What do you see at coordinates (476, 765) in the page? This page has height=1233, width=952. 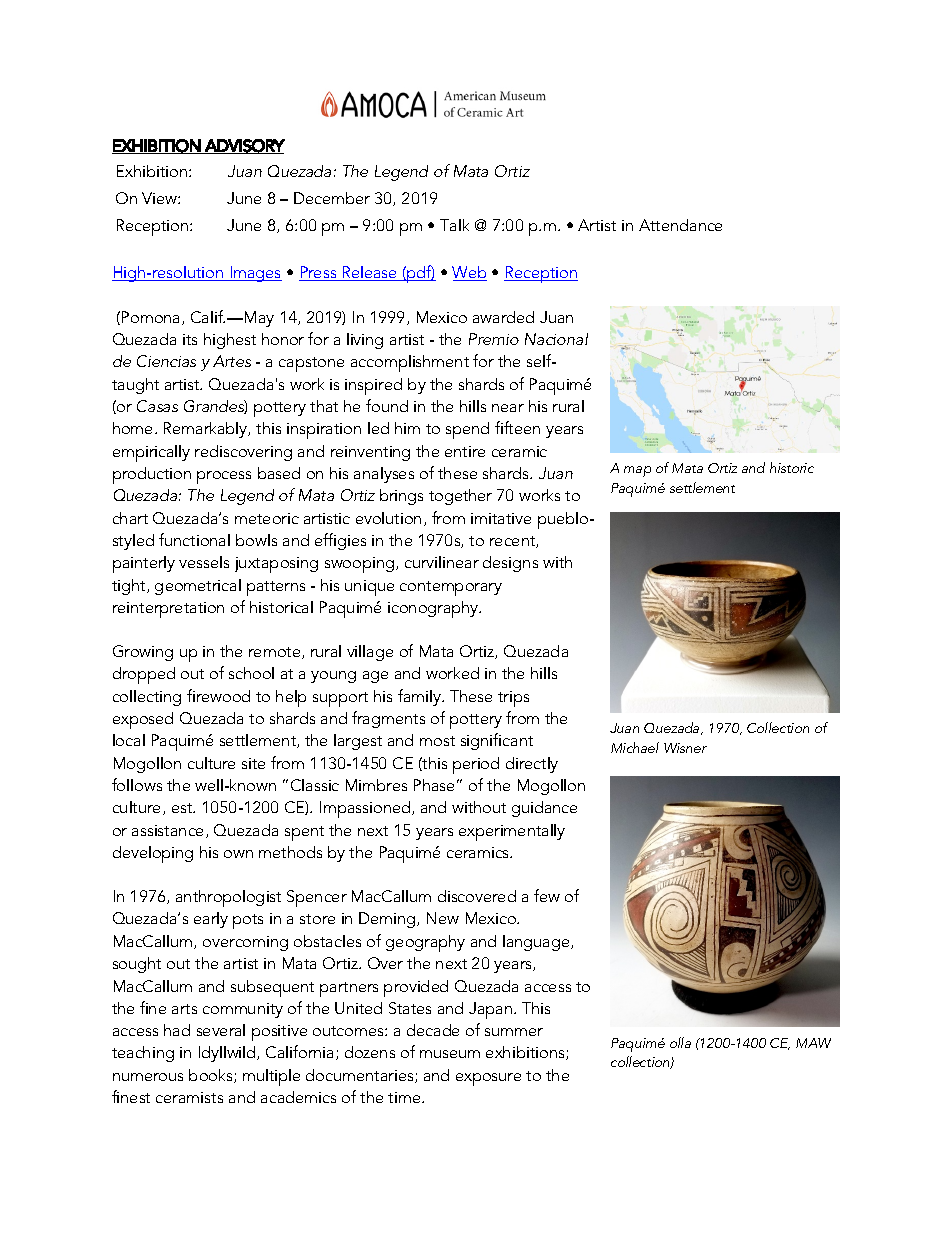 I see `period` at bounding box center [476, 765].
